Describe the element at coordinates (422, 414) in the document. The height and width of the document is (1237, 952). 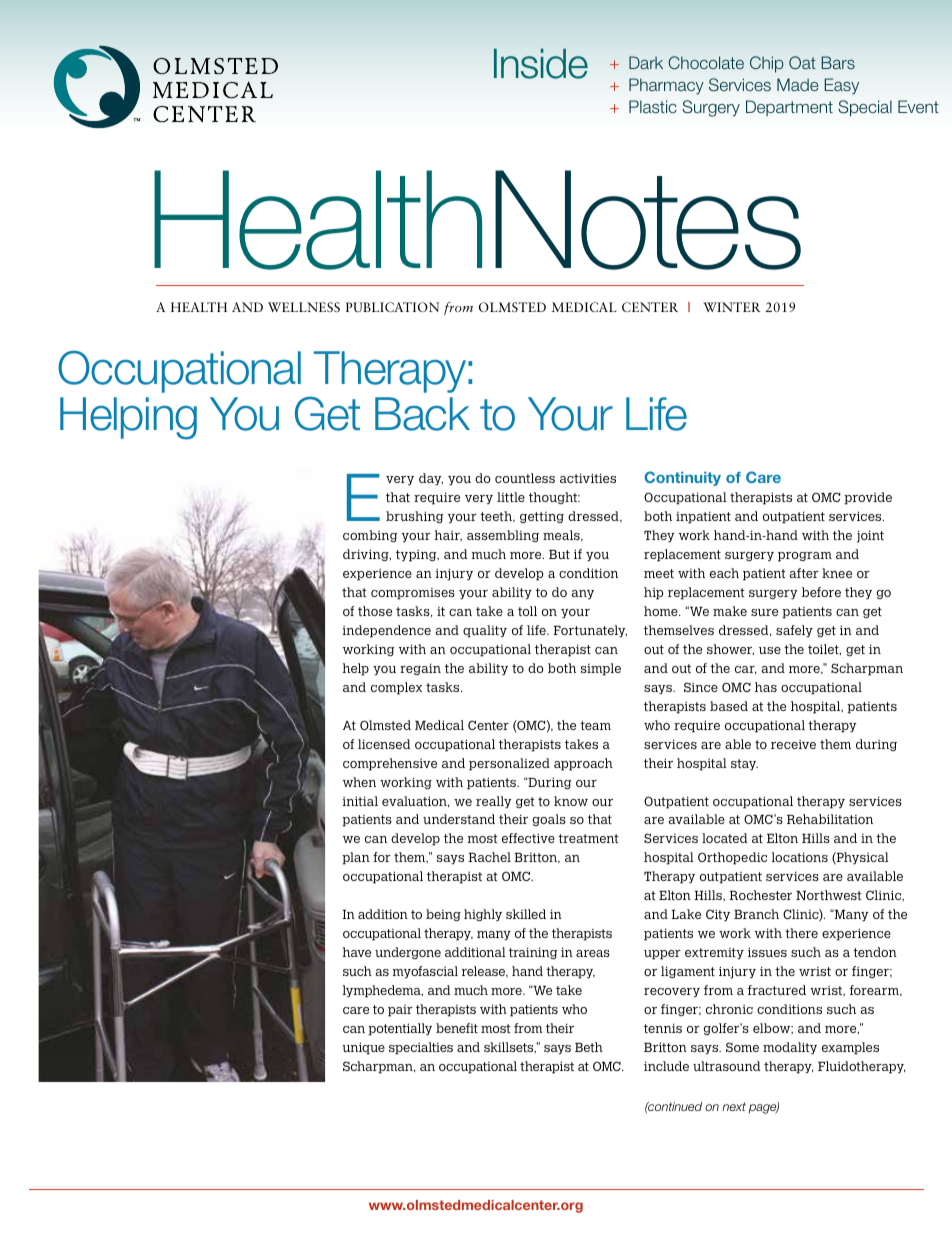
I see `Back` at that location.
